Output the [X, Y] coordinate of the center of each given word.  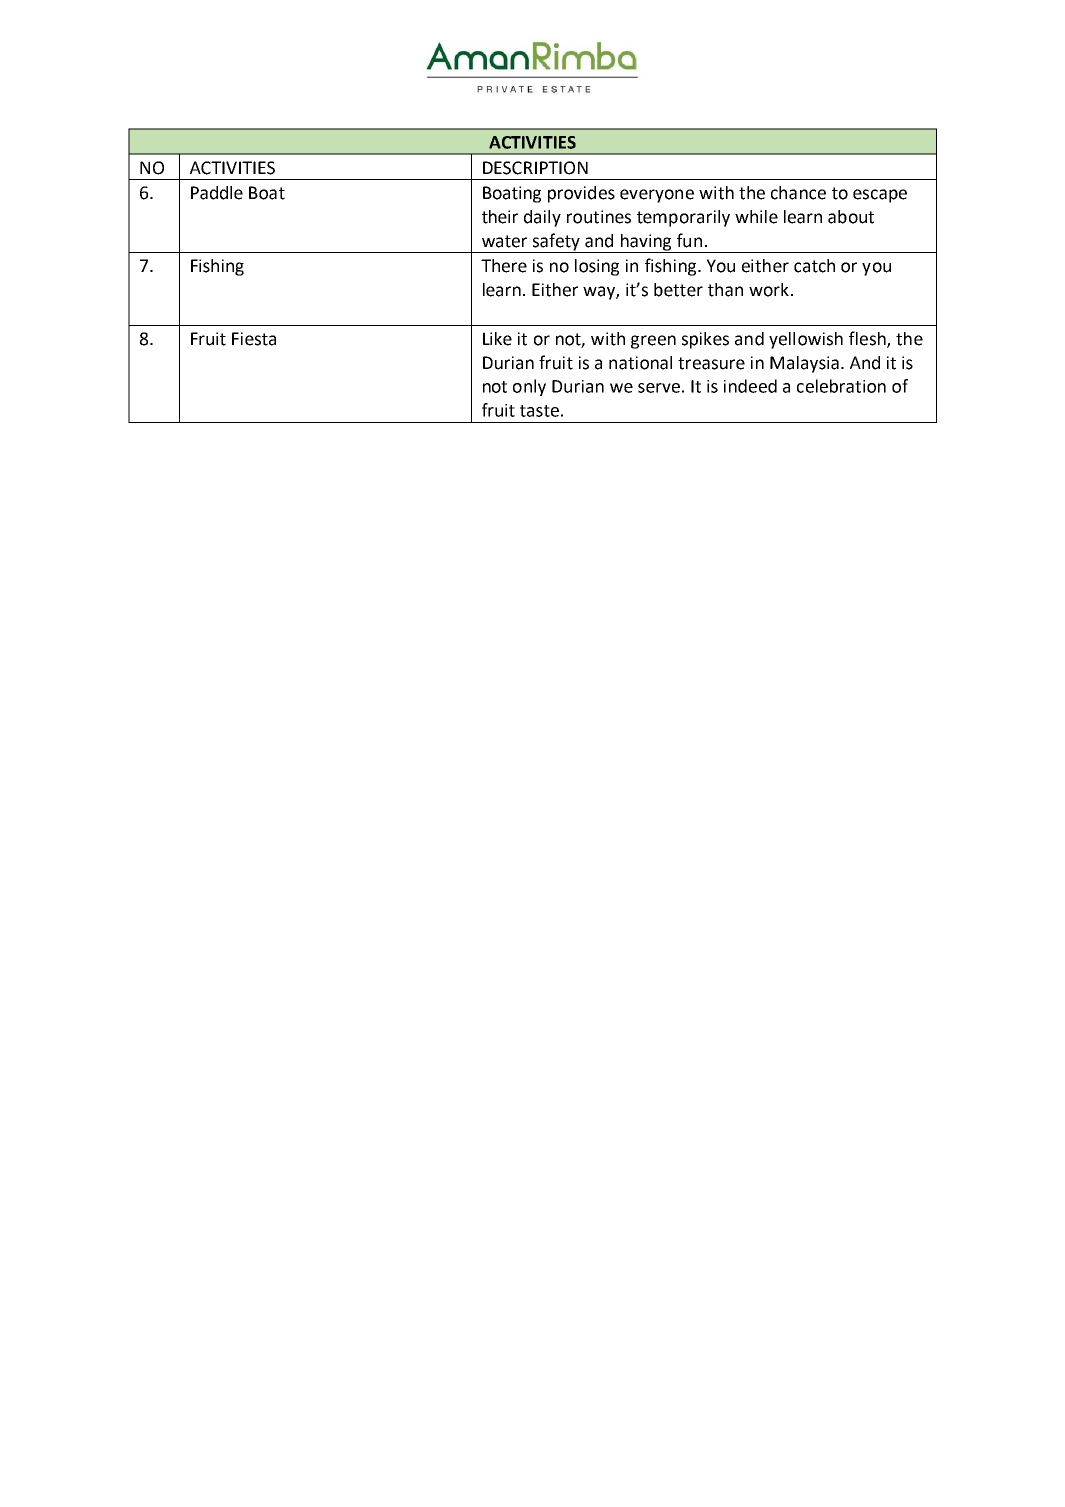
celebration [841, 386]
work [769, 290]
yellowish [806, 340]
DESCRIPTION [535, 168]
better [678, 290]
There [504, 266]
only [529, 387]
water [504, 241]
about [851, 217]
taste [539, 411]
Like [497, 339]
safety [556, 243]
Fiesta [254, 339]
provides [581, 194]
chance [798, 193]
